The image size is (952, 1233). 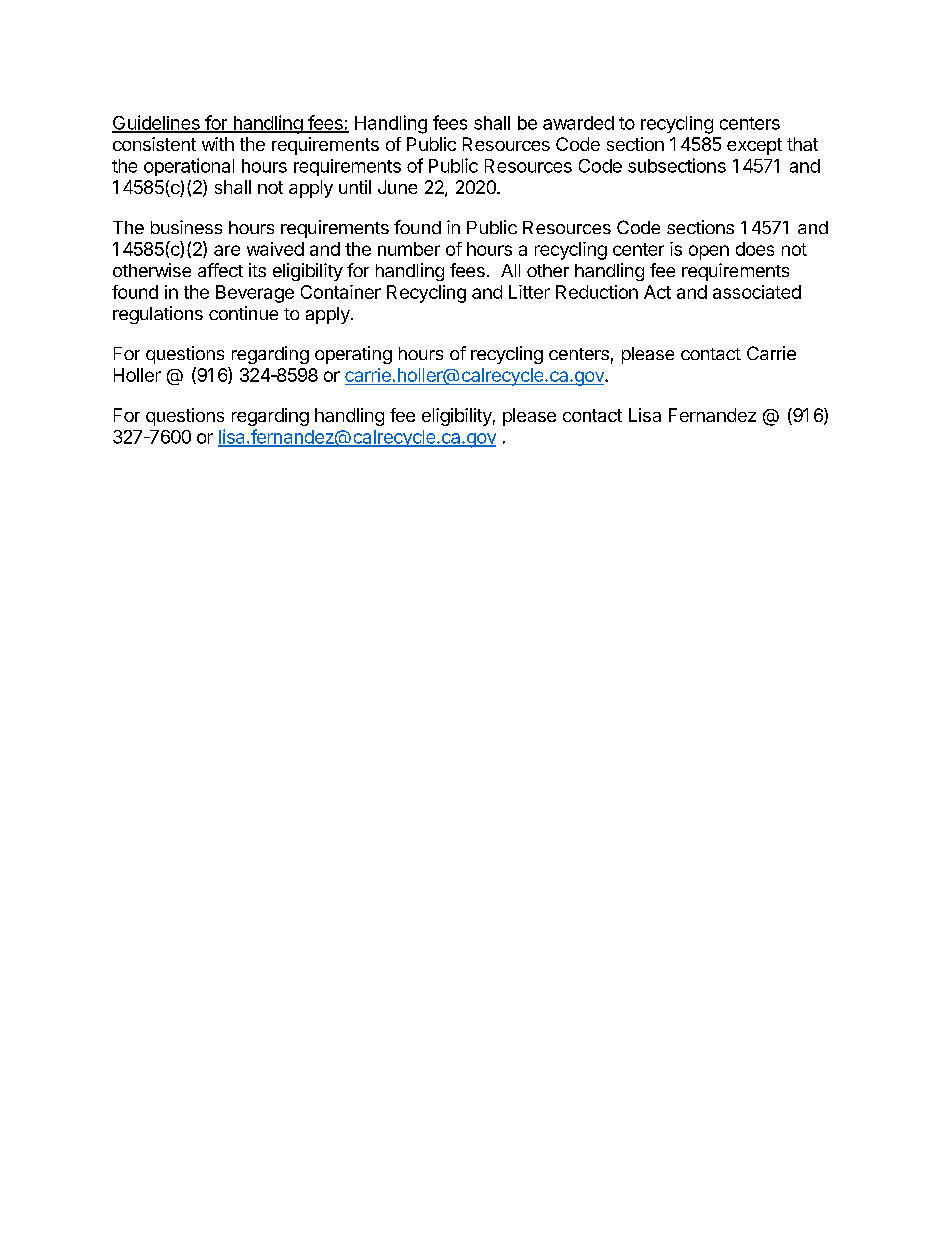 I want to click on operating, so click(x=353, y=355).
